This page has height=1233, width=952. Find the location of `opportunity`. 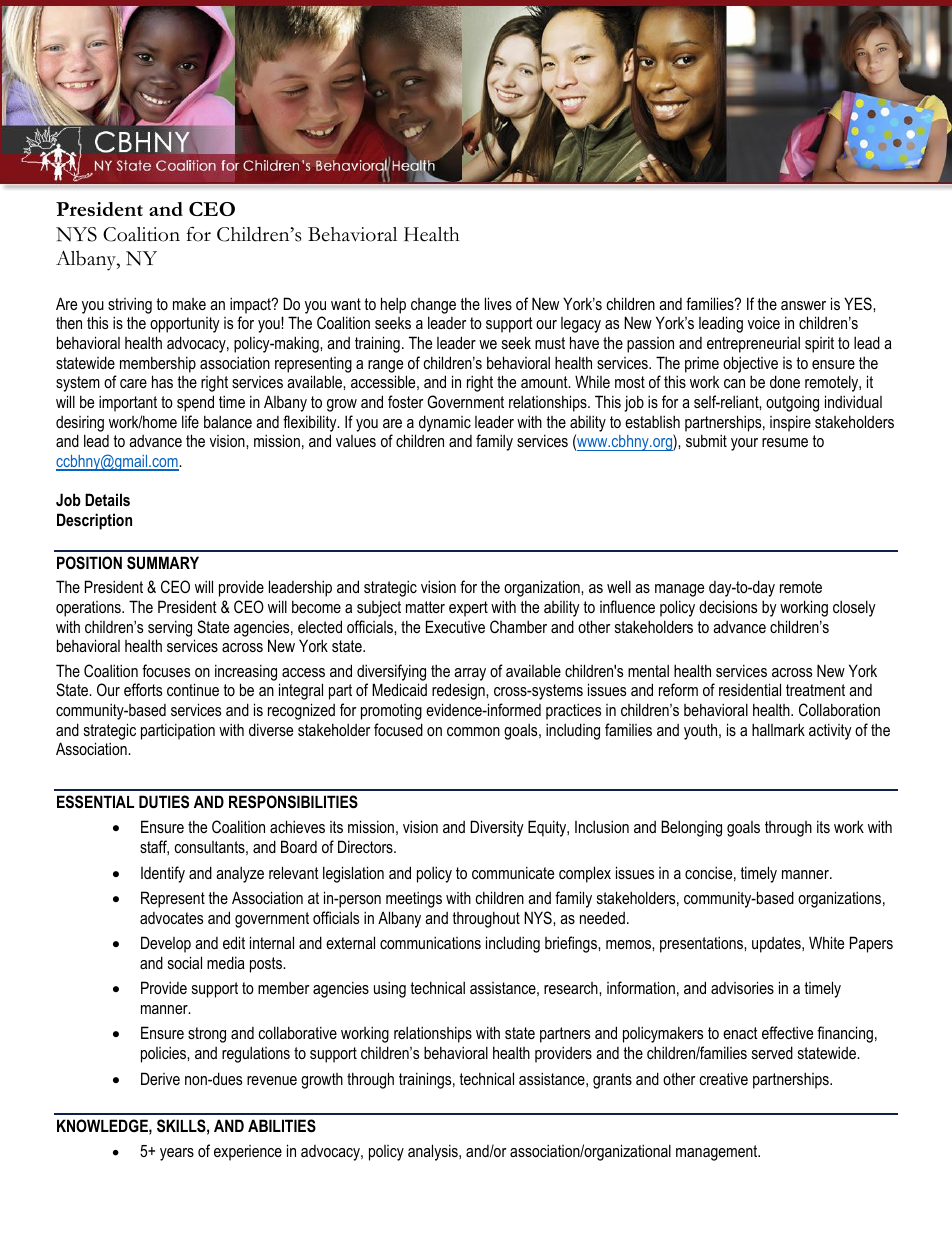

opportunity is located at coordinates (185, 325).
